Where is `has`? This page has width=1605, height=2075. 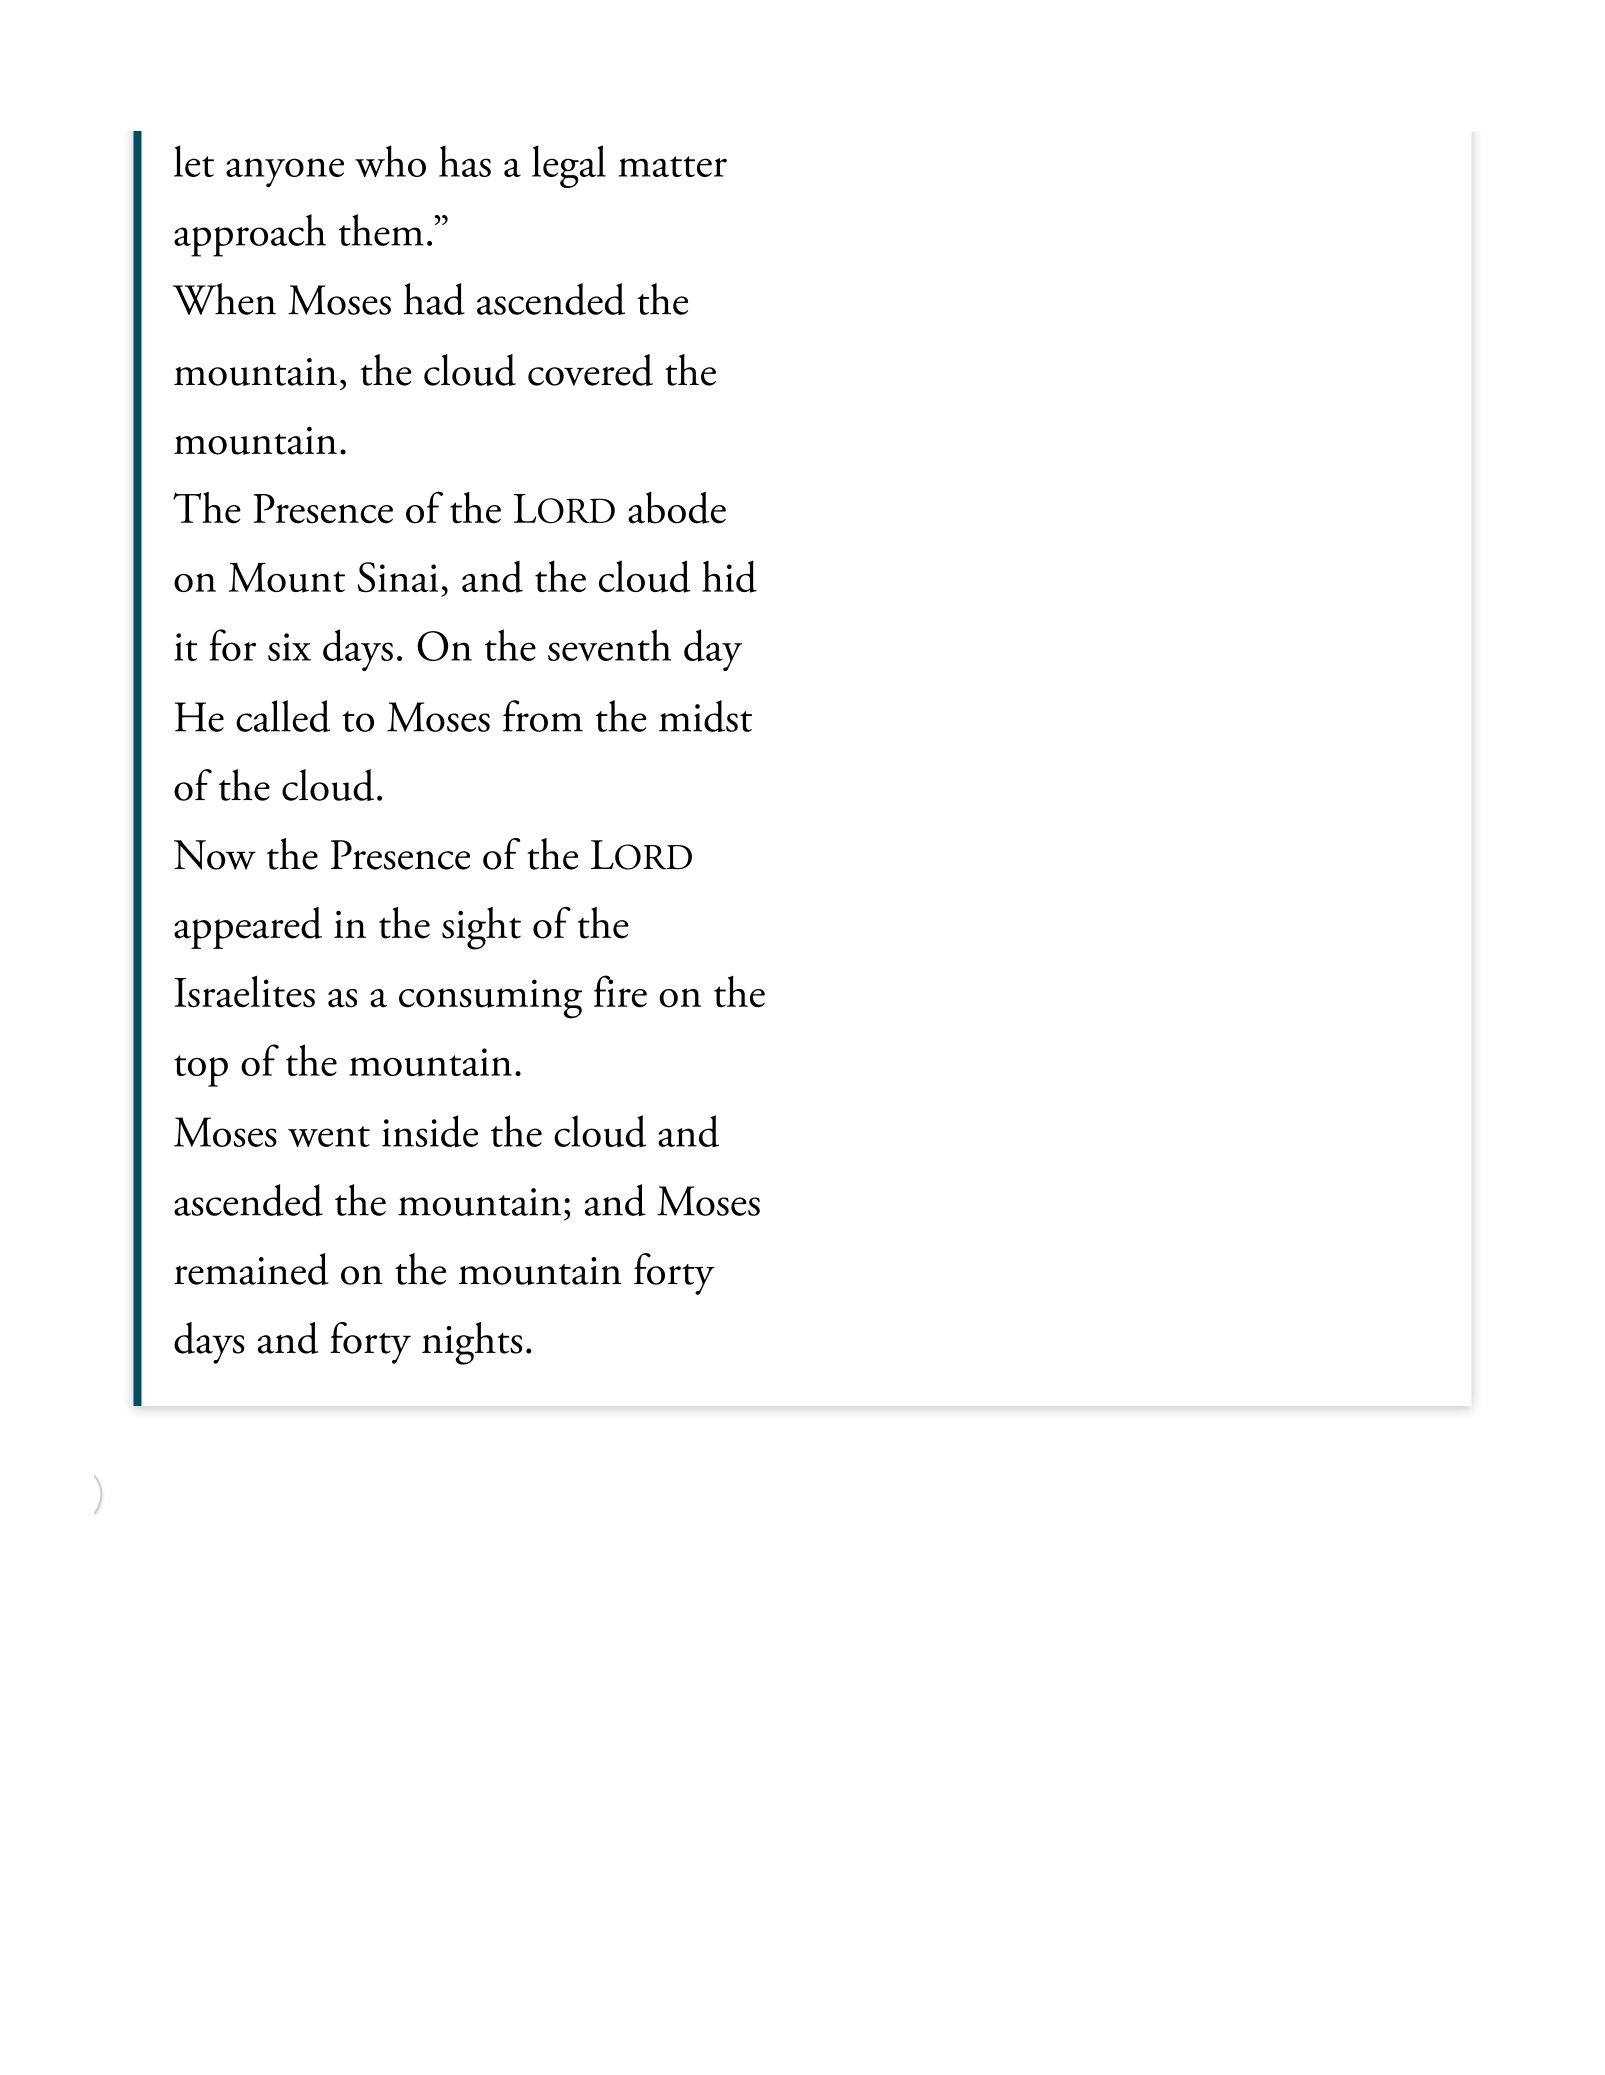
has is located at coordinates (465, 161).
